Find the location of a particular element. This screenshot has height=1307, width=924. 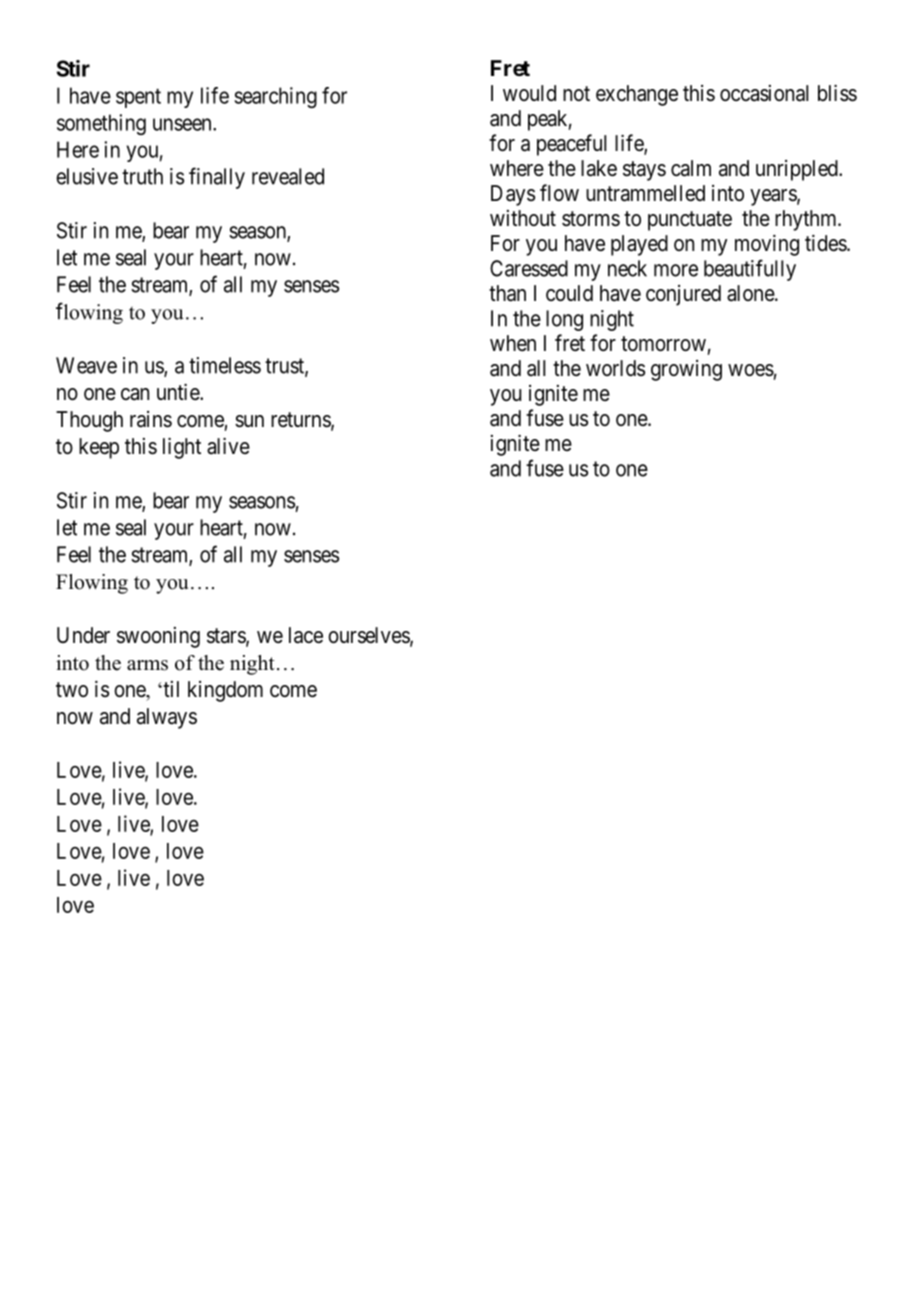

sun is located at coordinates (249, 421).
